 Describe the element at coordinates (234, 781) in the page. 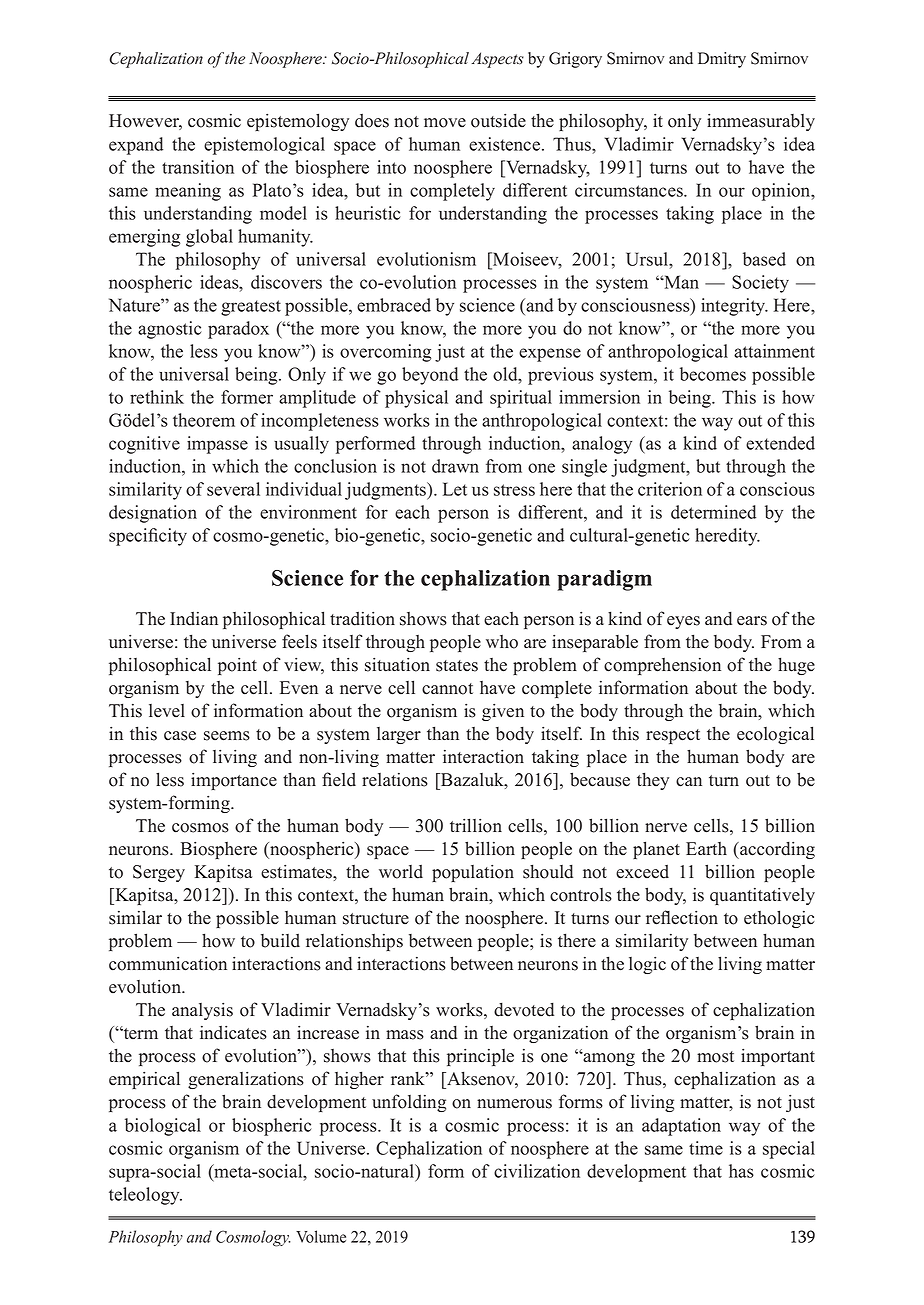

I see `importance` at that location.
